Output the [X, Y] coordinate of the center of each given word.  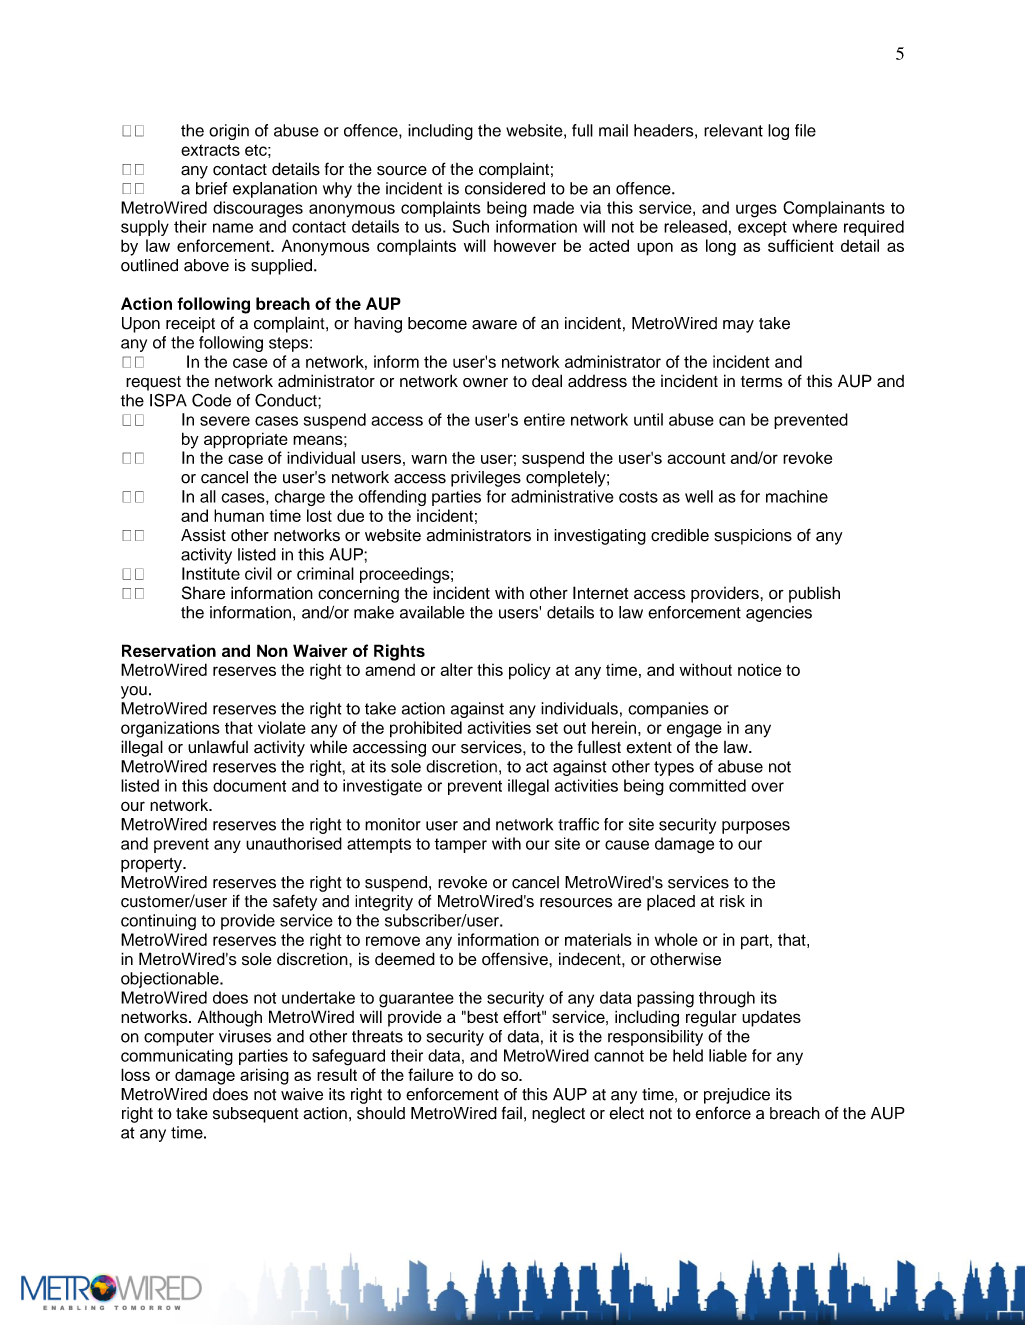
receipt [190, 325]
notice [759, 669]
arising [264, 1076]
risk [732, 901]
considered [505, 188]
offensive [516, 959]
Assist [203, 535]
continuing [158, 922]
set [547, 728]
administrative [562, 496]
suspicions [753, 537]
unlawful [218, 747]
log [778, 132]
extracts [210, 150]
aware [494, 325]
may [738, 326]
